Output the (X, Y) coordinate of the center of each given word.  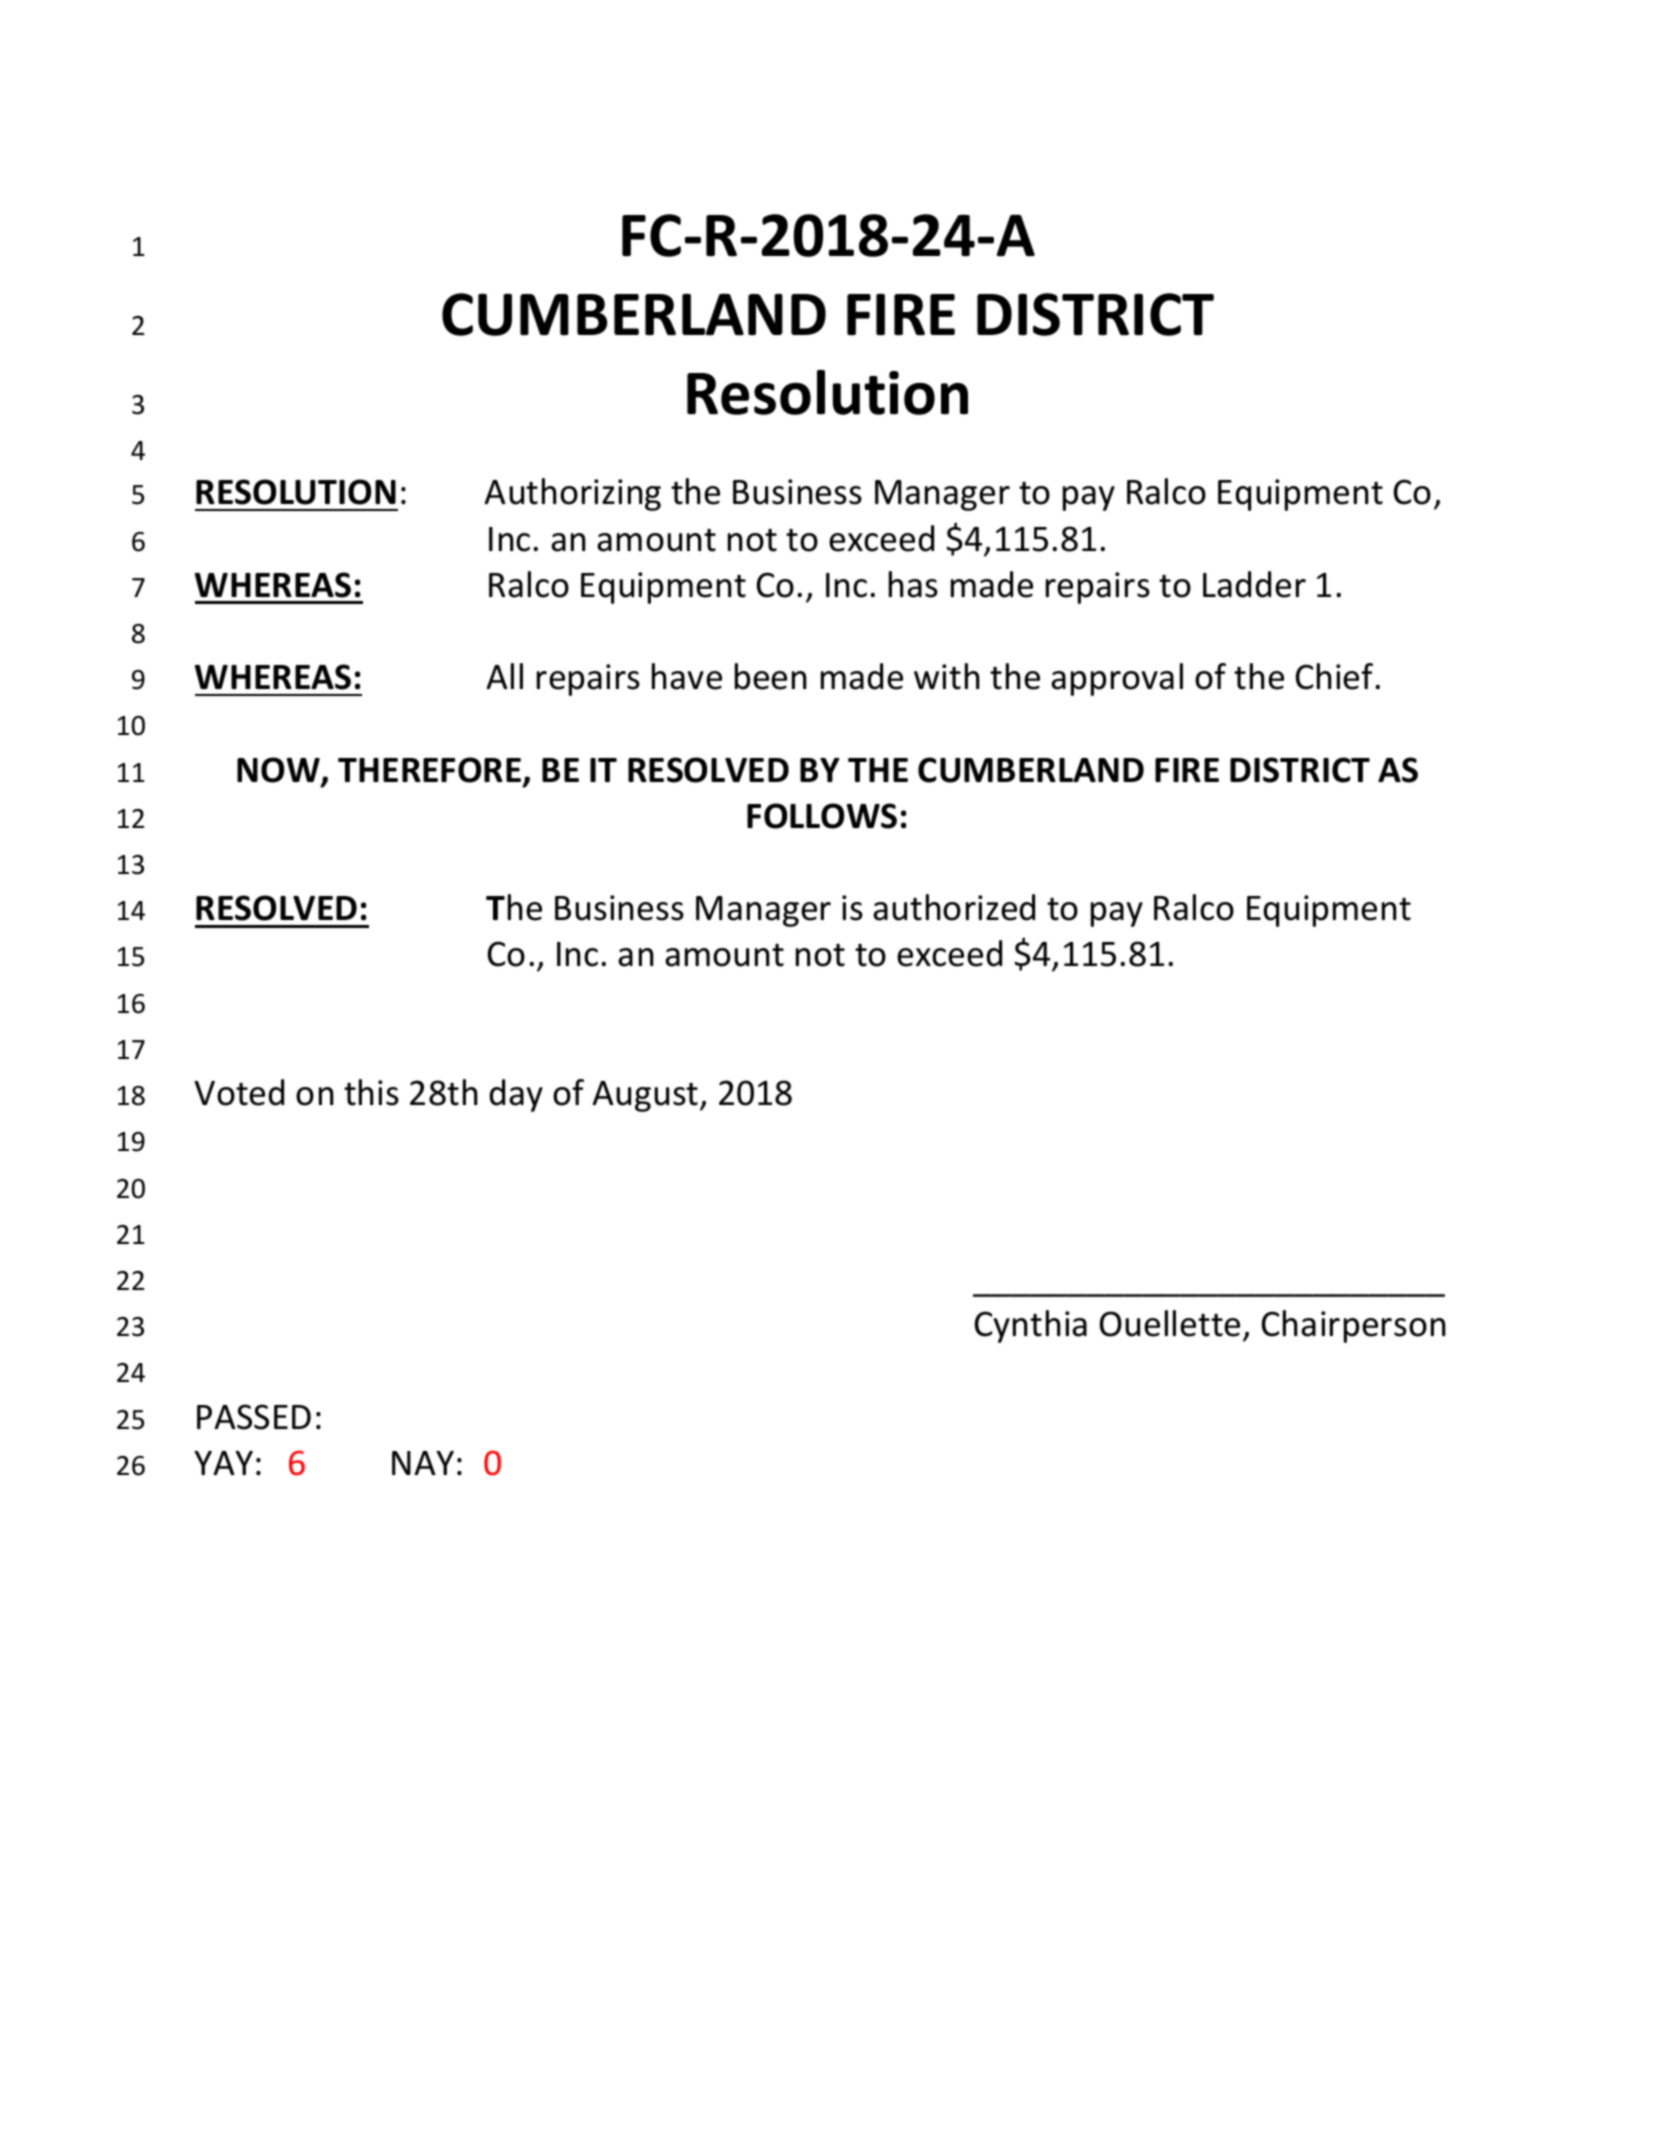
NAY (423, 1463)
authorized (954, 907)
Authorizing (572, 494)
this (371, 1092)
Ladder (1254, 584)
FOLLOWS (822, 816)
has (913, 584)
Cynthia (1031, 1326)
